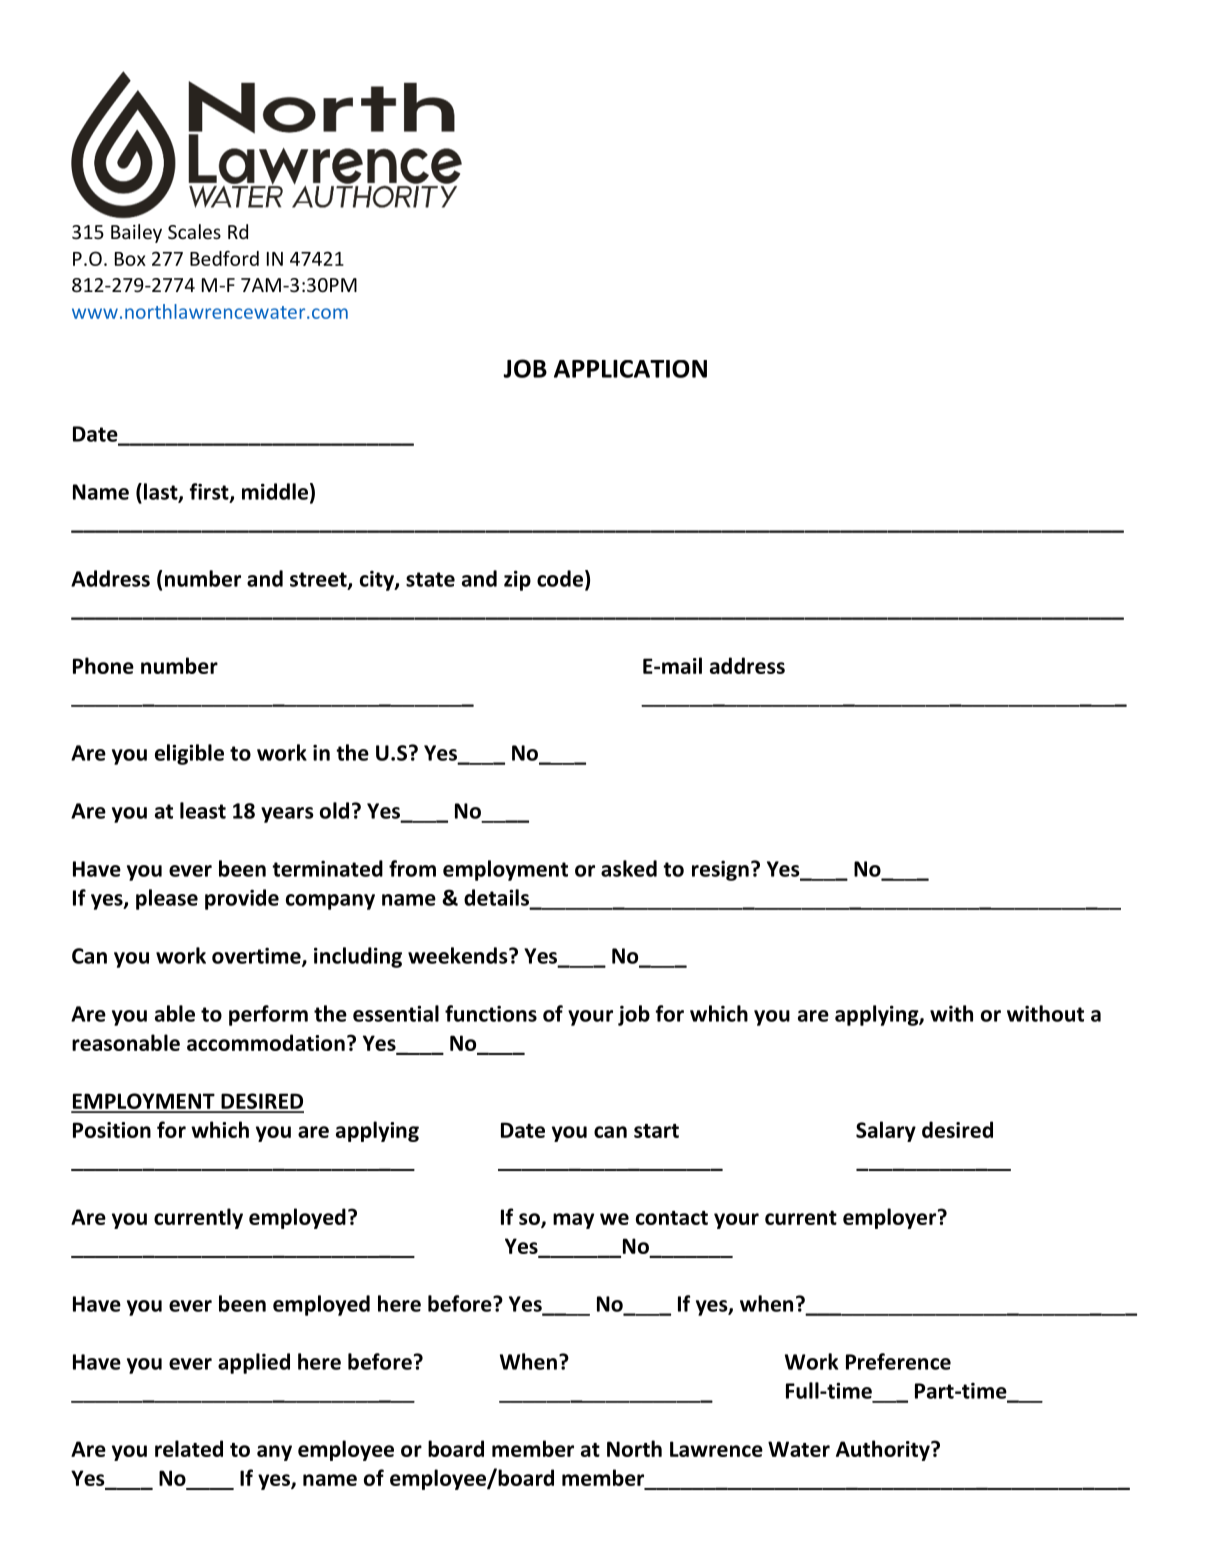 The height and width of the screenshot is (1568, 1212). I want to click on least, so click(203, 810).
